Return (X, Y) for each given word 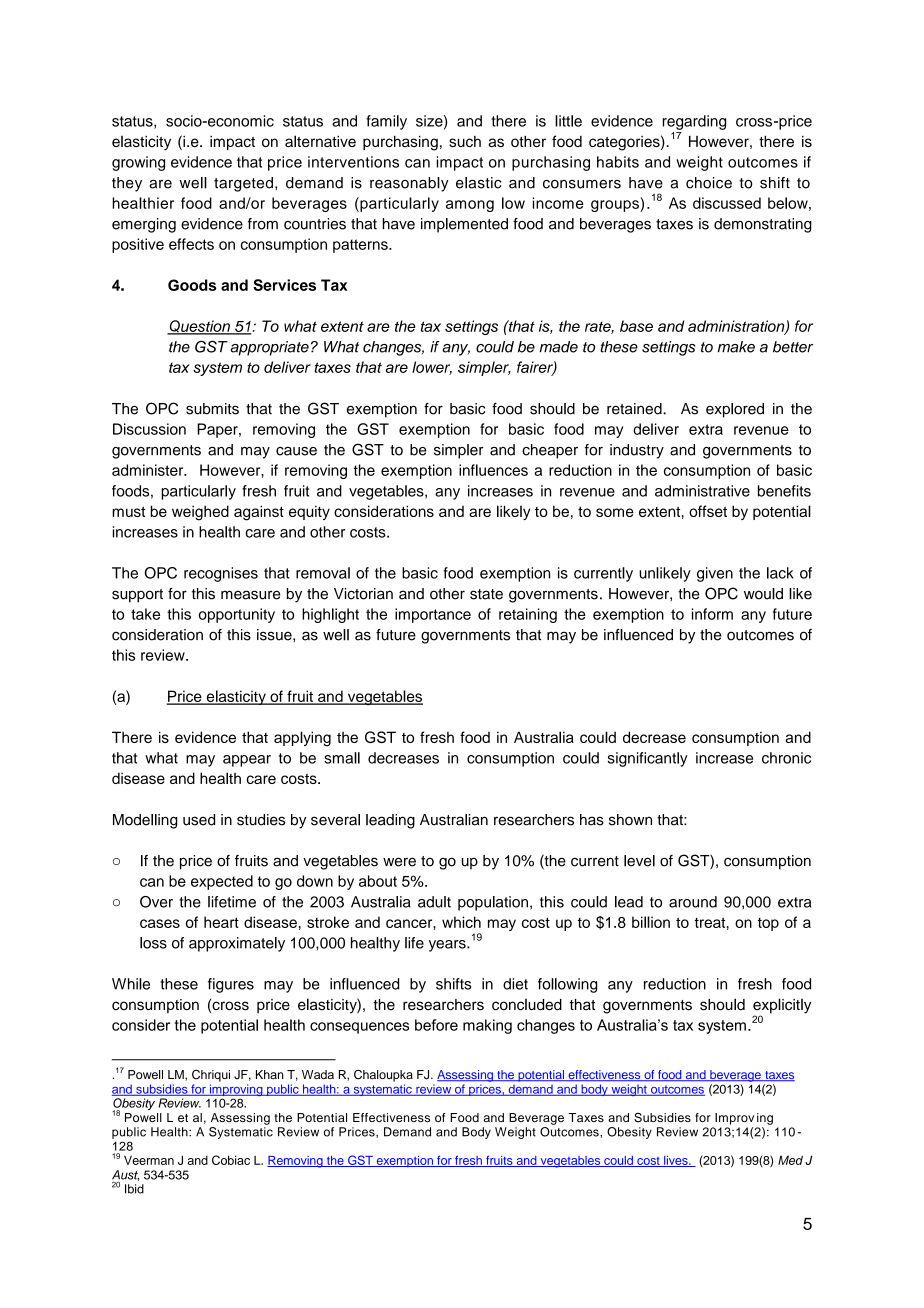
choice (709, 183)
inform (712, 614)
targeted (243, 184)
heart (221, 922)
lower (432, 368)
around (693, 902)
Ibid (134, 1189)
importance (433, 615)
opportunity (237, 615)
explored (735, 410)
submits (212, 409)
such (465, 141)
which (461, 922)
